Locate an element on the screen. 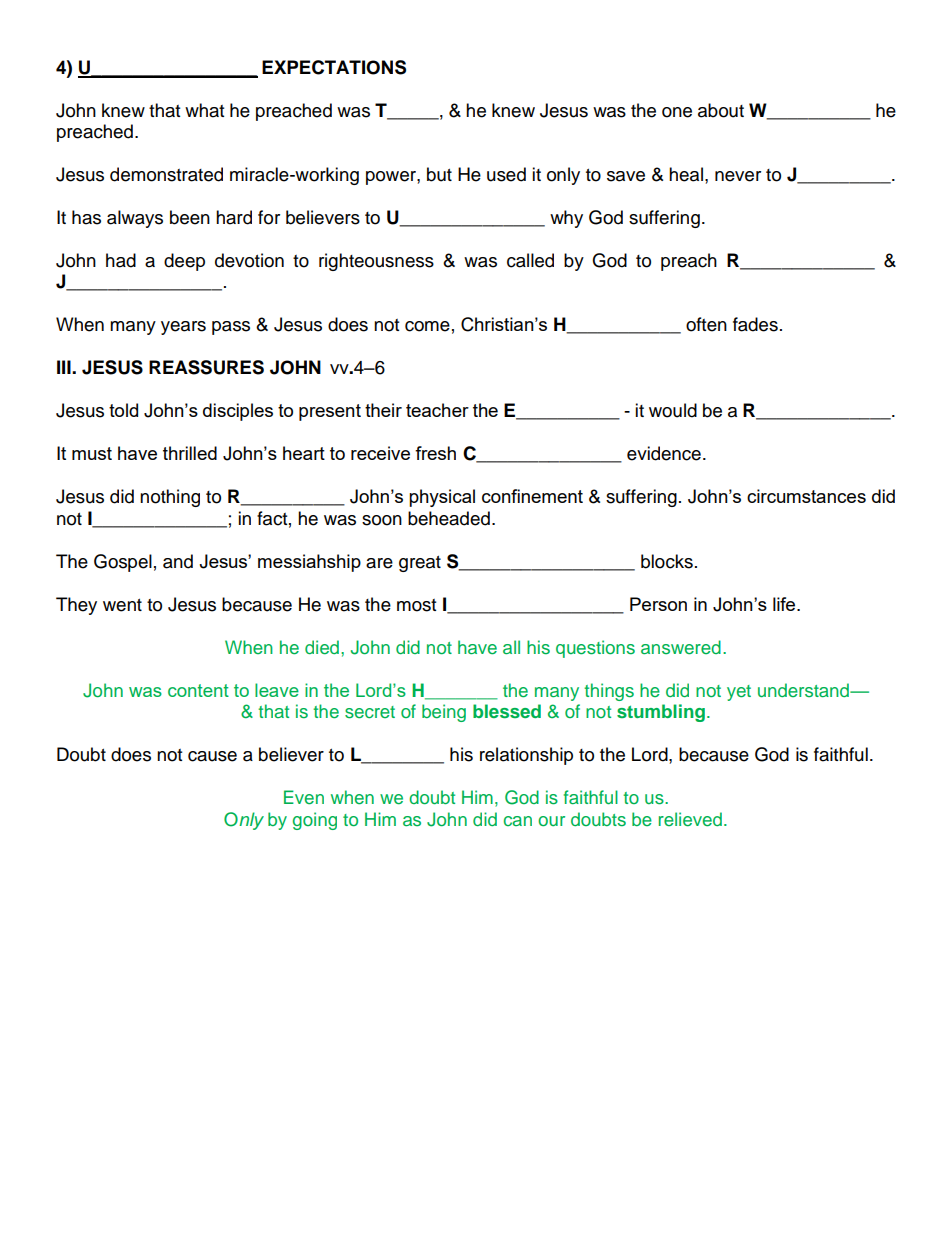 The width and height of the screenshot is (952, 1233). fresh is located at coordinates (435, 453).
